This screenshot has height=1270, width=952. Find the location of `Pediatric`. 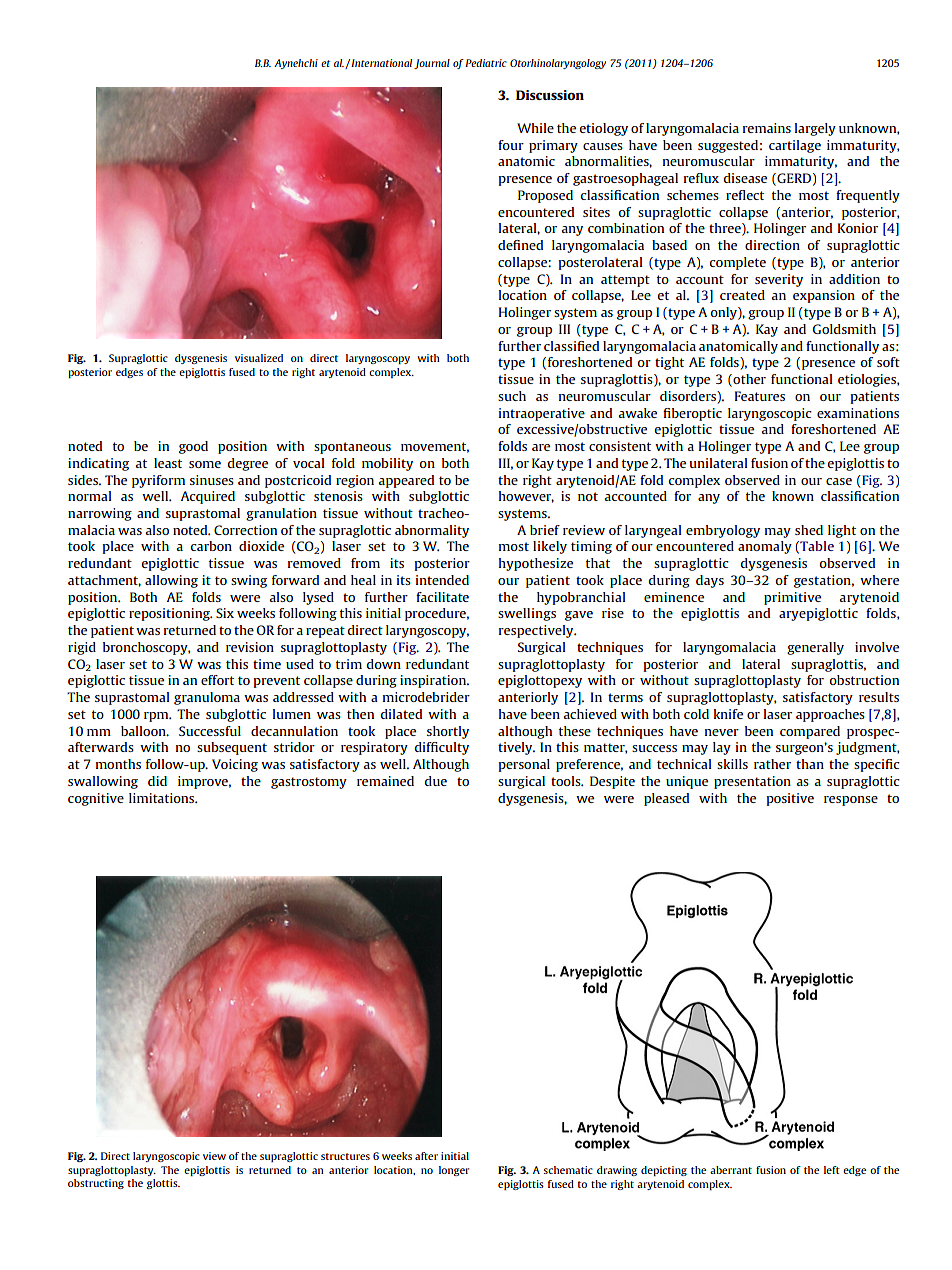

Pediatric is located at coordinates (486, 63).
